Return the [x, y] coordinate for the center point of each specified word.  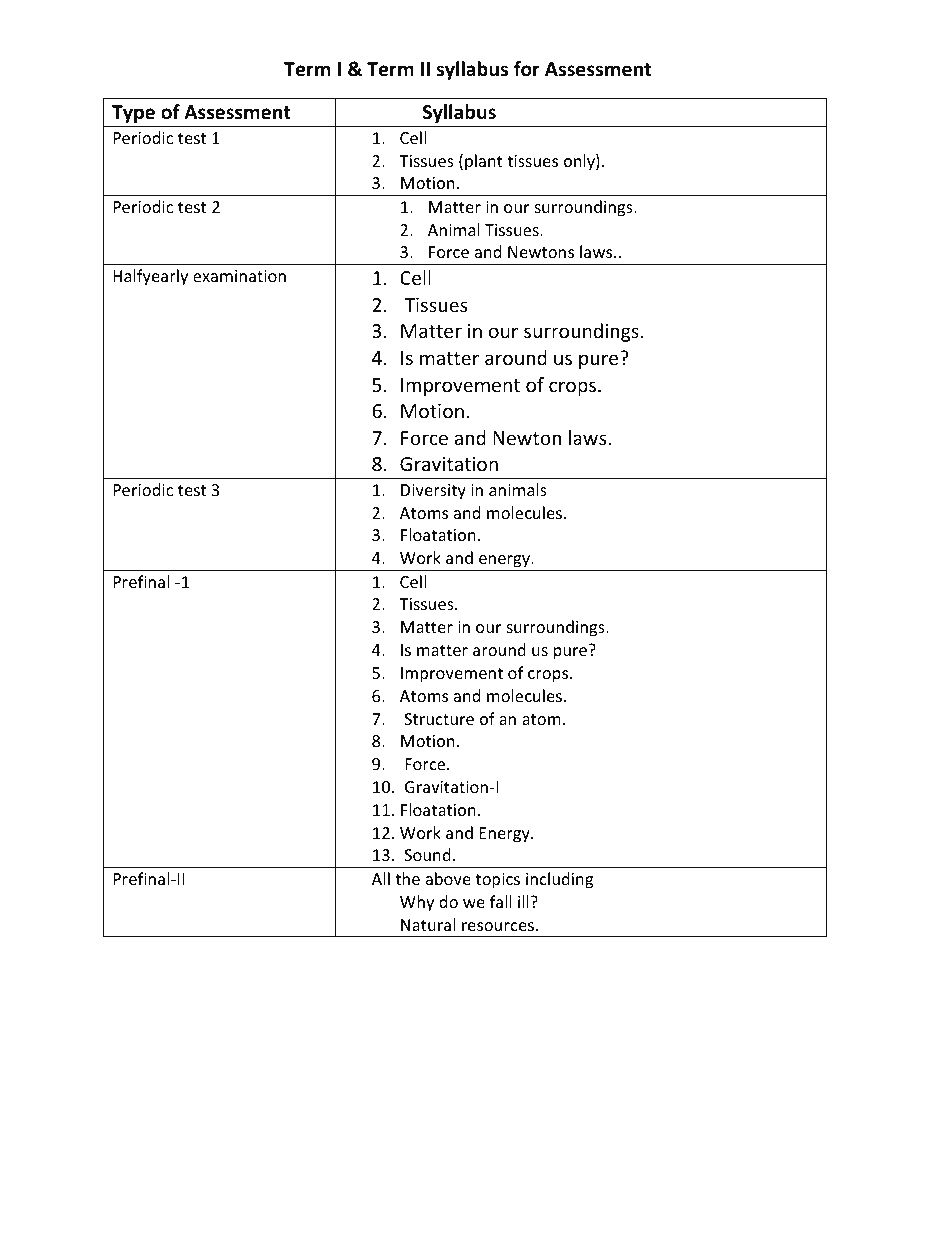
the [407, 878]
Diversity [433, 492]
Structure [439, 719]
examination [239, 276]
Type [133, 114]
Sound [427, 854]
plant [484, 162]
